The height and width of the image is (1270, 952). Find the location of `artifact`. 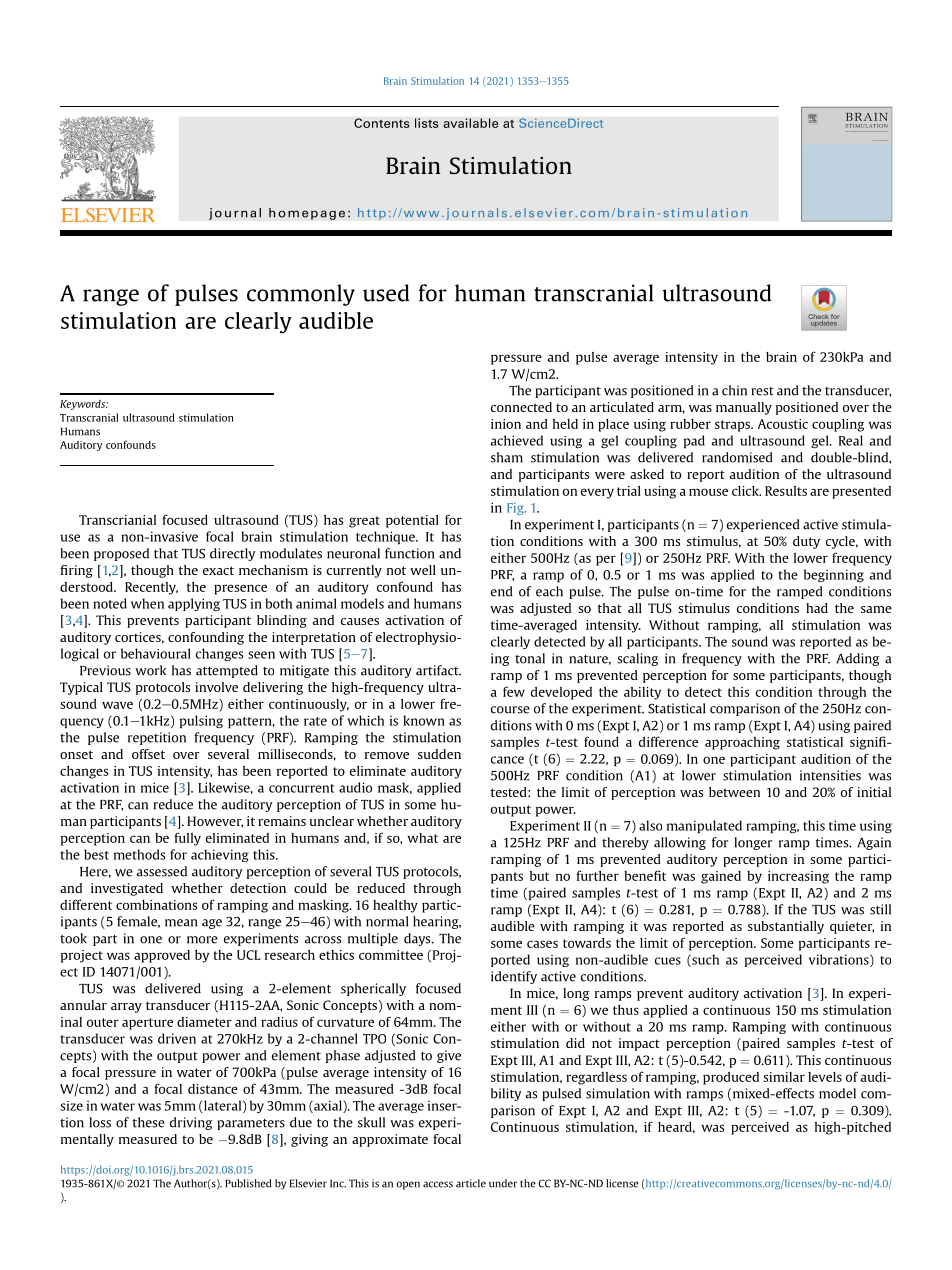

artifact is located at coordinates (438, 670).
